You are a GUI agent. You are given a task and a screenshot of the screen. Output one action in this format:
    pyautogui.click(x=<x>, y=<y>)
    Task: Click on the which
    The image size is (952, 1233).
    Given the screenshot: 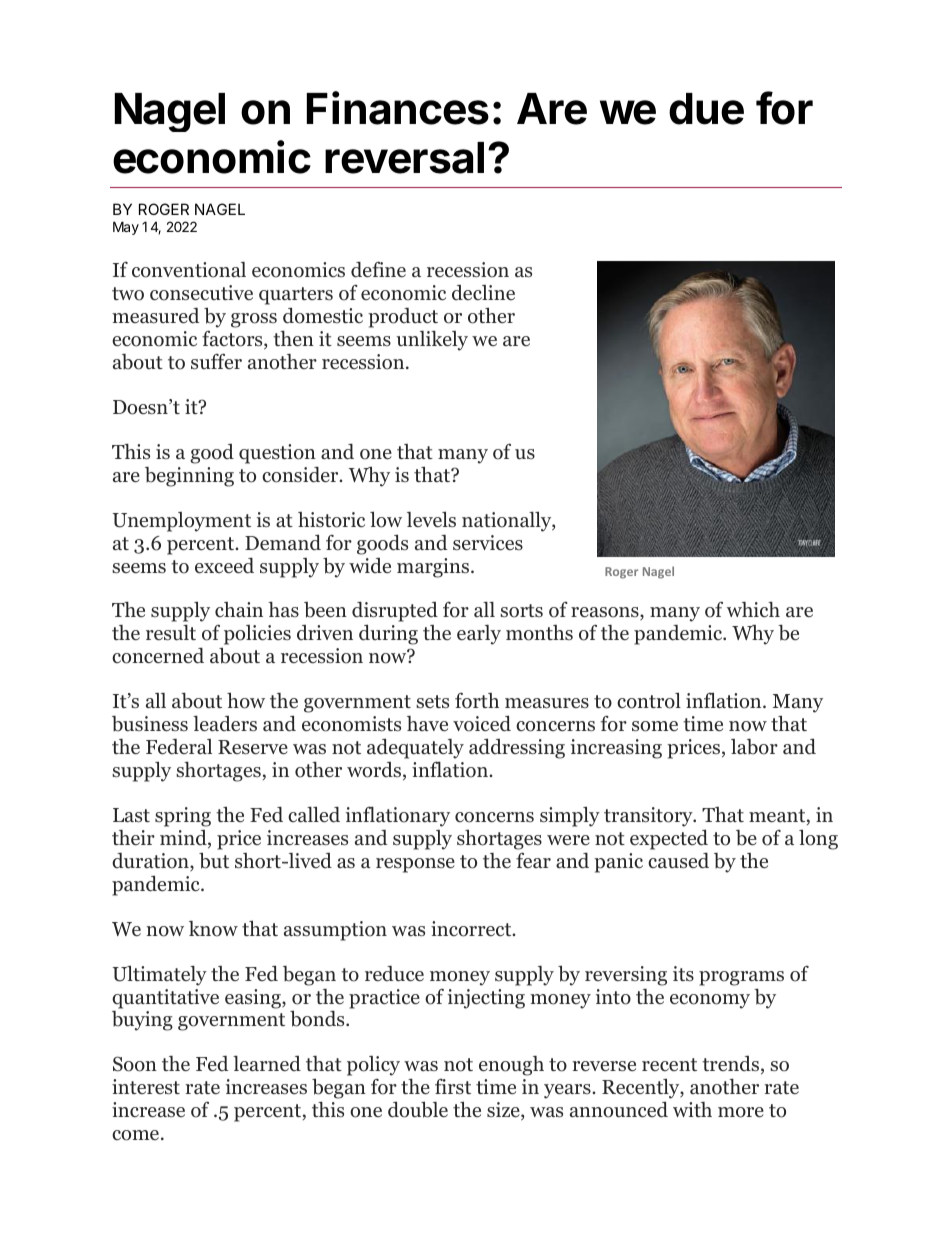 What is the action you would take?
    pyautogui.click(x=753, y=609)
